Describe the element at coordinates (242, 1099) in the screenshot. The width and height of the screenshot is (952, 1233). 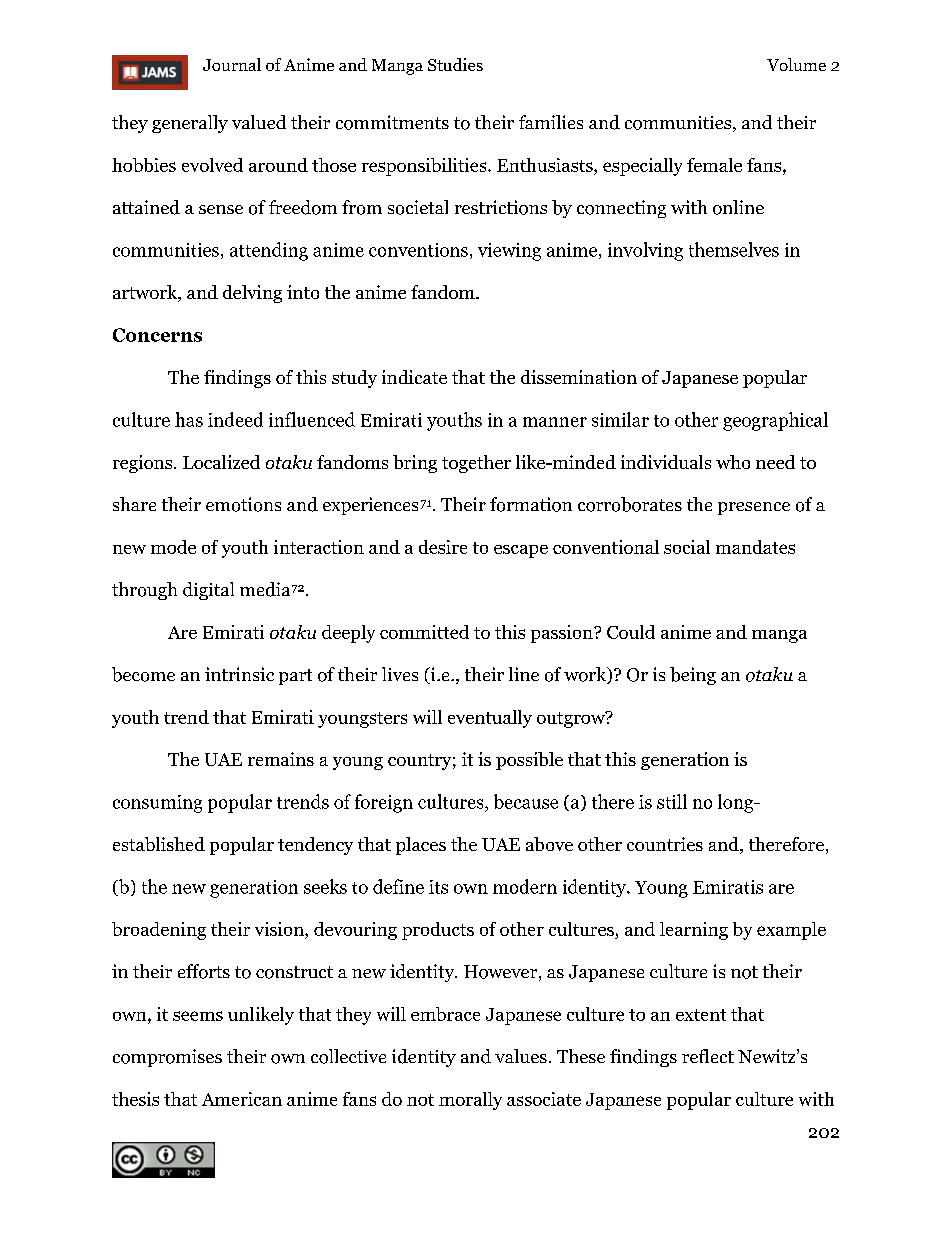
I see `American` at that location.
